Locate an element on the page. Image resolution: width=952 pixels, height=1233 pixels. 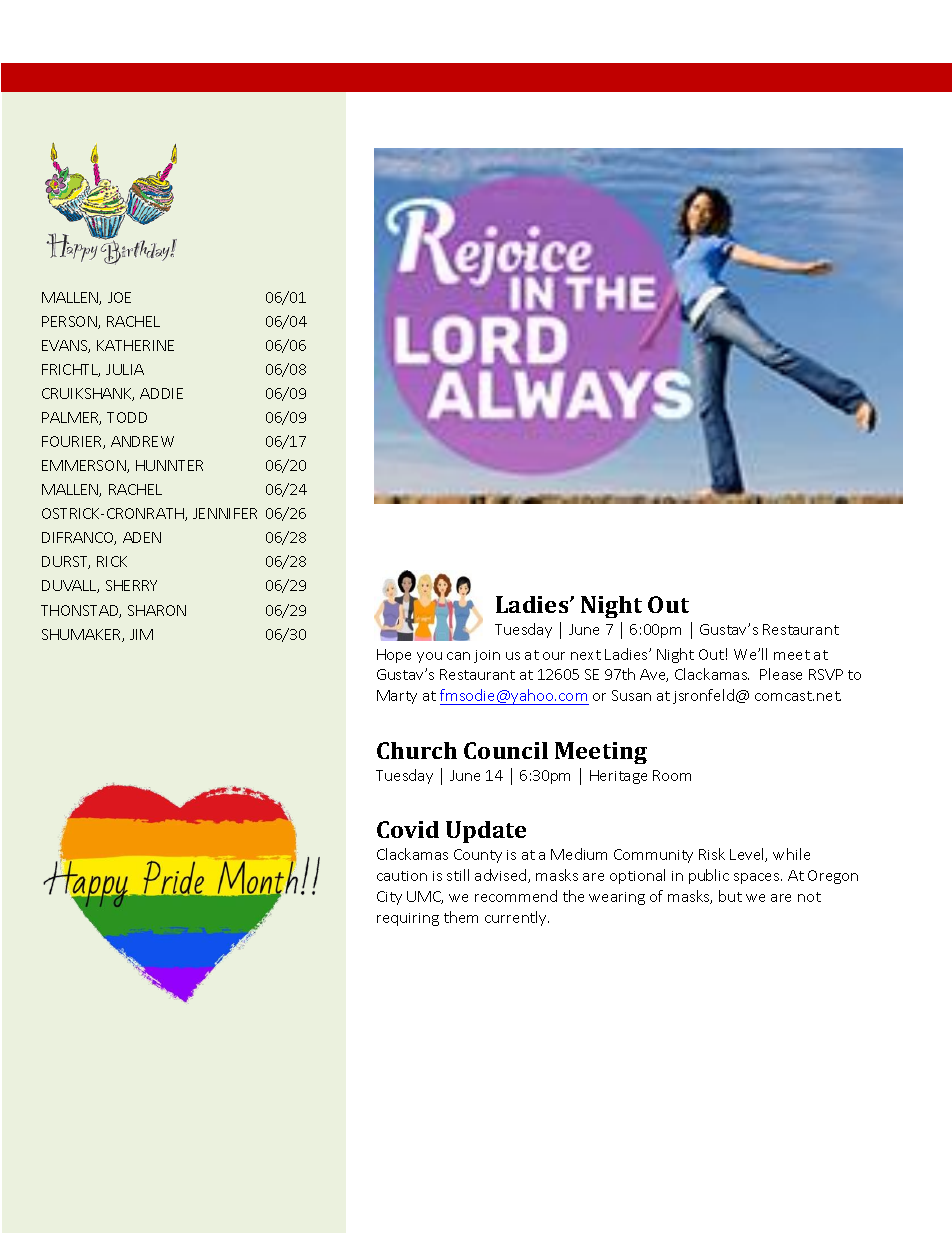
City is located at coordinates (389, 898).
